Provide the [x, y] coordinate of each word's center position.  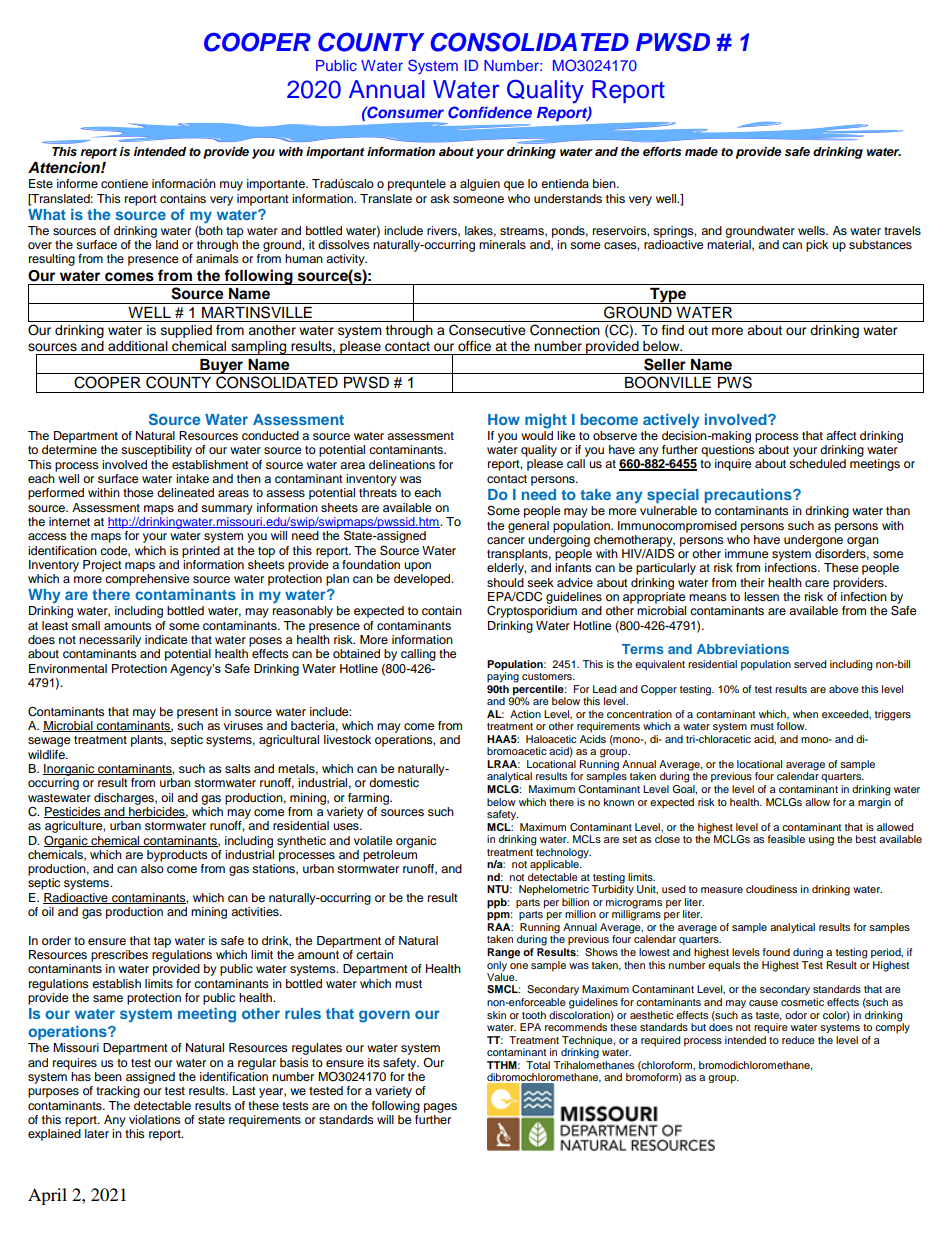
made [701, 151]
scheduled [817, 463]
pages [440, 1108]
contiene [124, 183]
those [138, 492]
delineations [402, 464]
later [97, 1133]
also [152, 868]
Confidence [490, 112]
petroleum [390, 854]
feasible [786, 839]
